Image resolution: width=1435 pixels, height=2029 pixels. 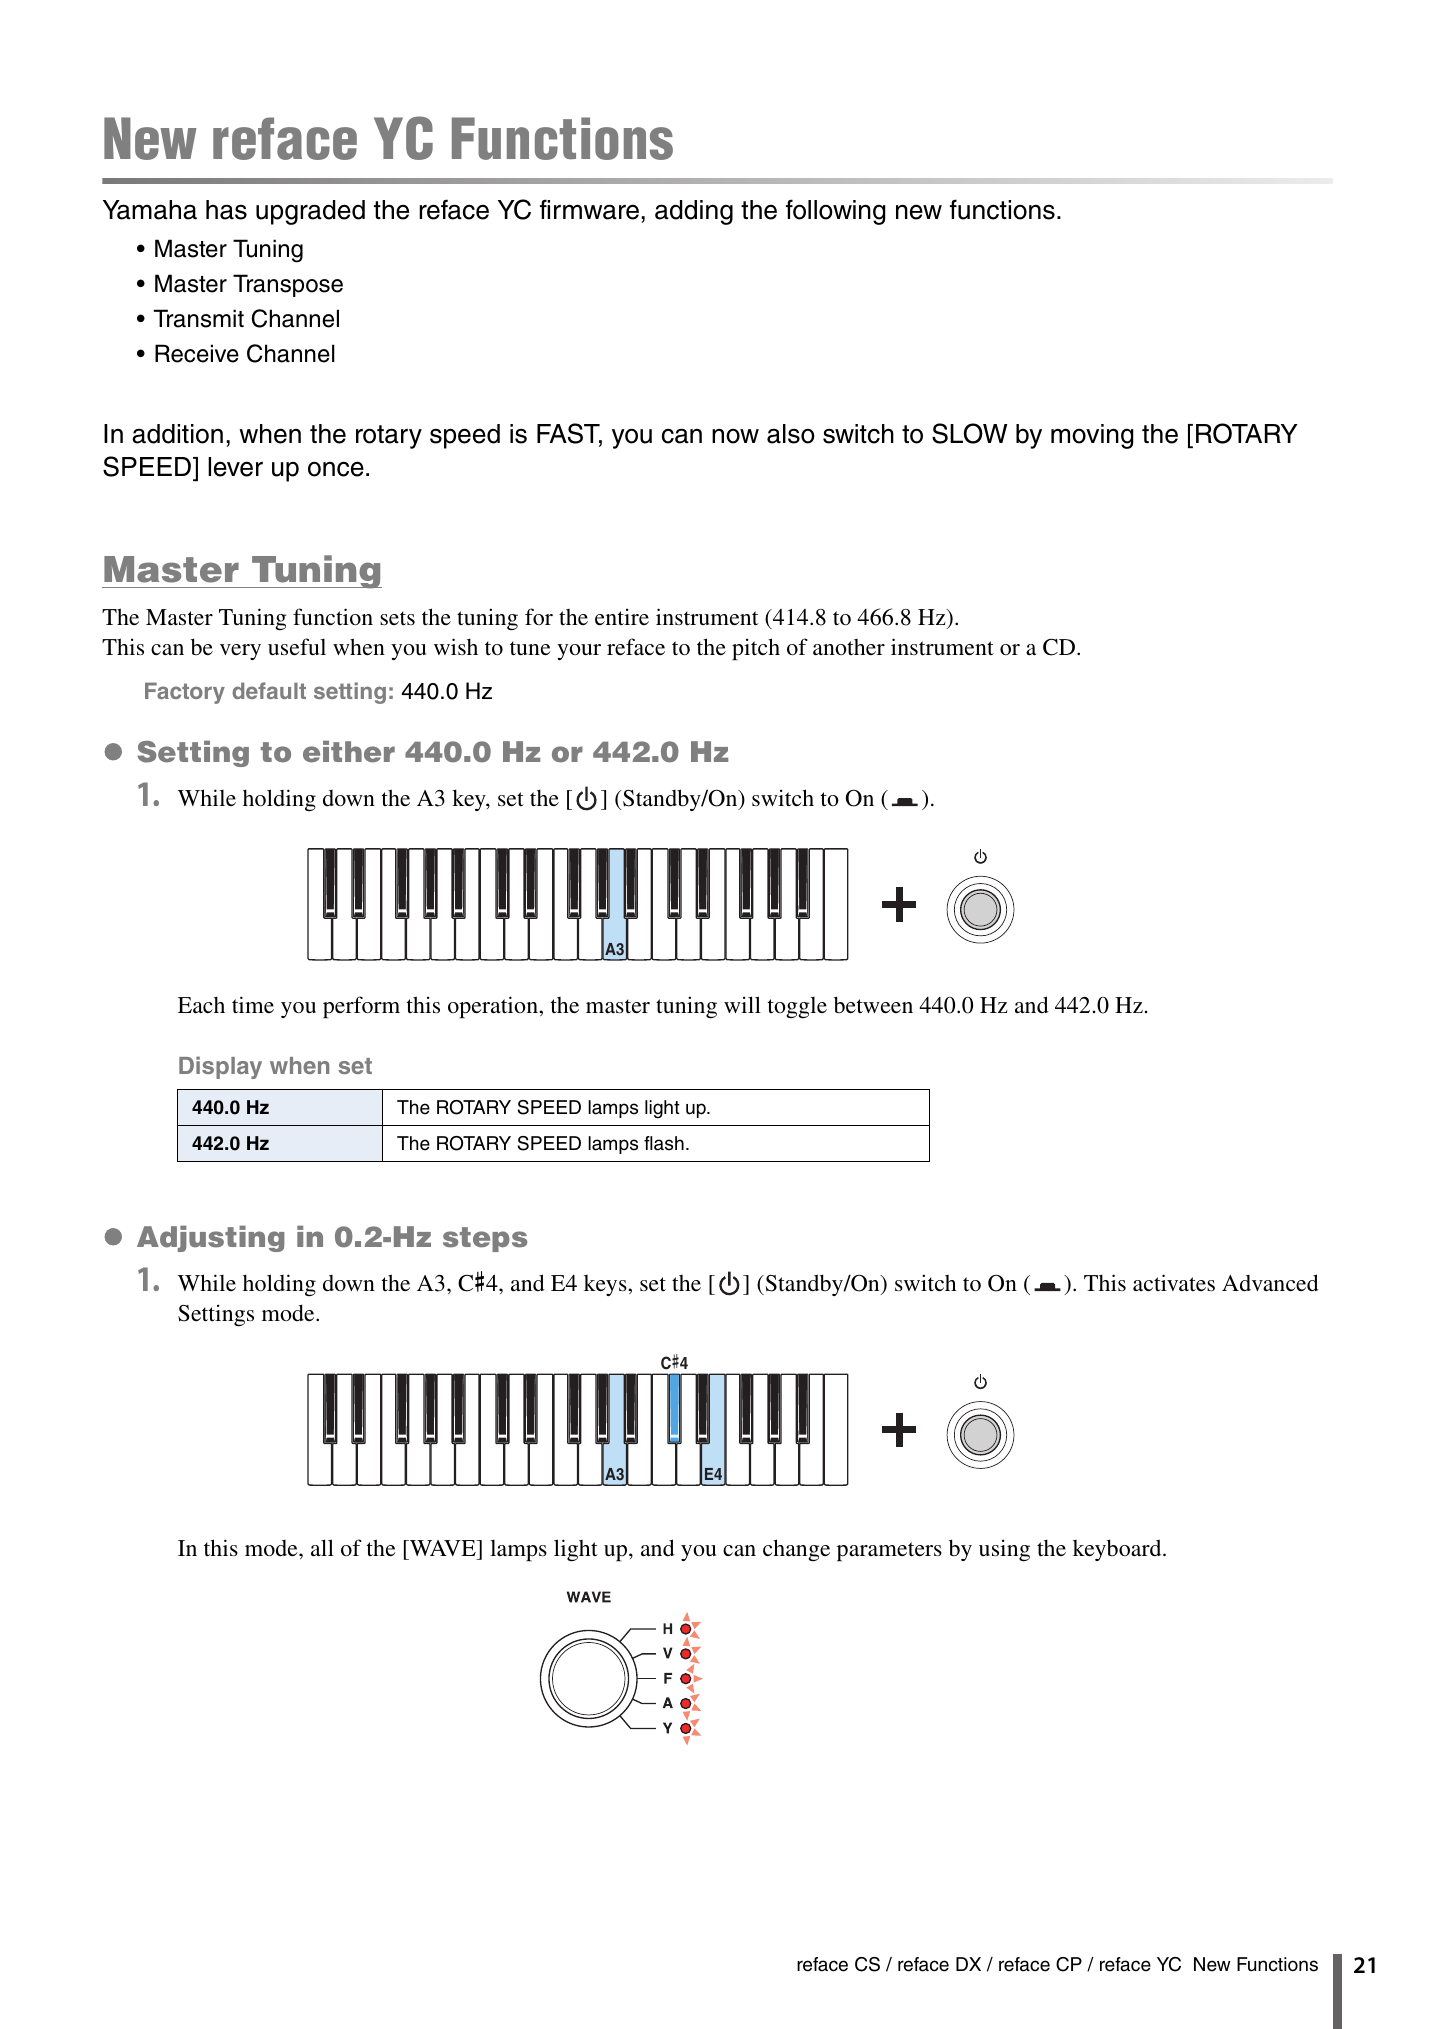 What do you see at coordinates (836, 212) in the screenshot?
I see `following` at bounding box center [836, 212].
